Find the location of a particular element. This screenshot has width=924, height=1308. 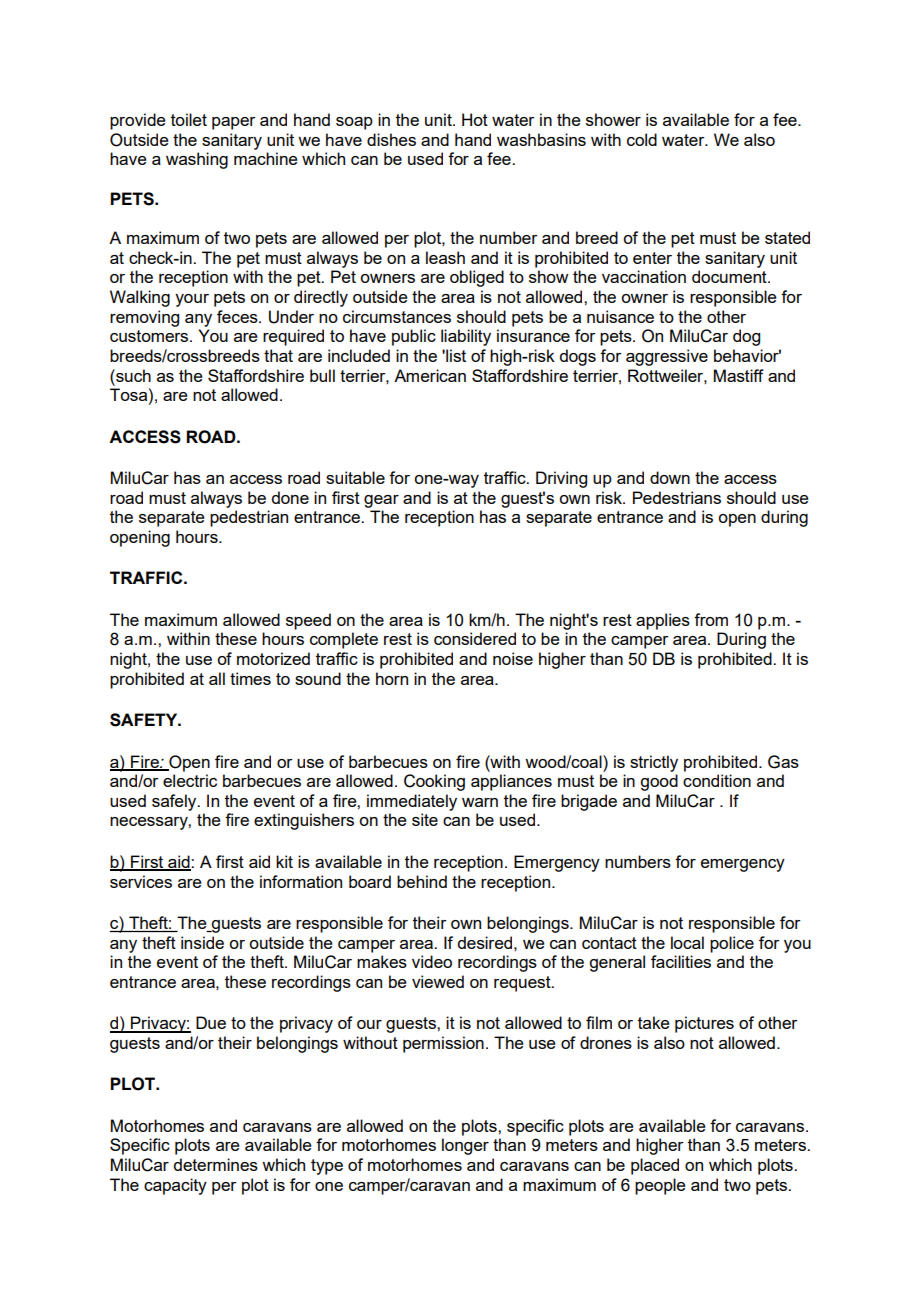

longer is located at coordinates (465, 1146).
